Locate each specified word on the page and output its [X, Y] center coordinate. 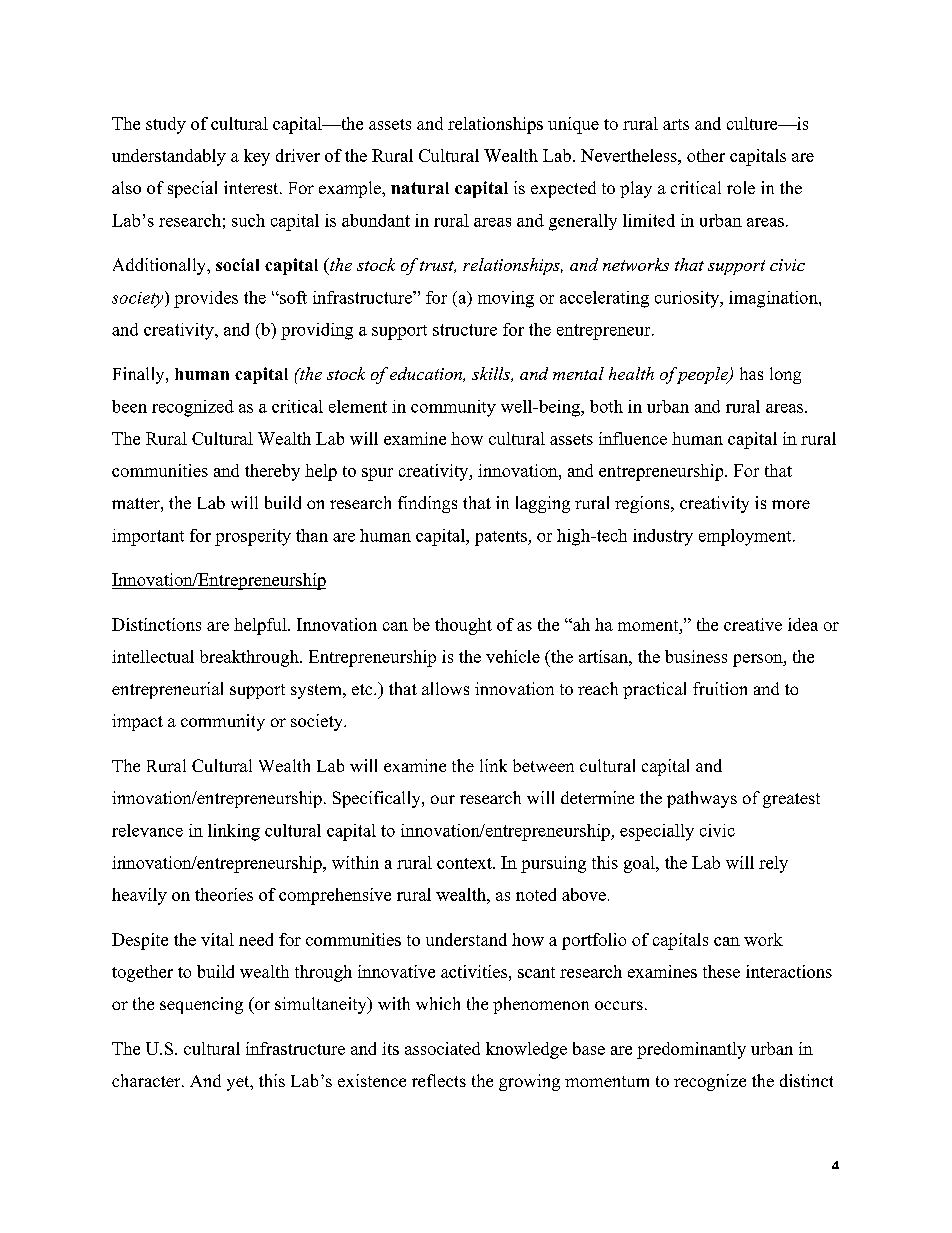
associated [442, 1048]
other [706, 155]
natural [420, 188]
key [257, 157]
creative [753, 624]
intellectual [153, 656]
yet [239, 1083]
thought [463, 626]
